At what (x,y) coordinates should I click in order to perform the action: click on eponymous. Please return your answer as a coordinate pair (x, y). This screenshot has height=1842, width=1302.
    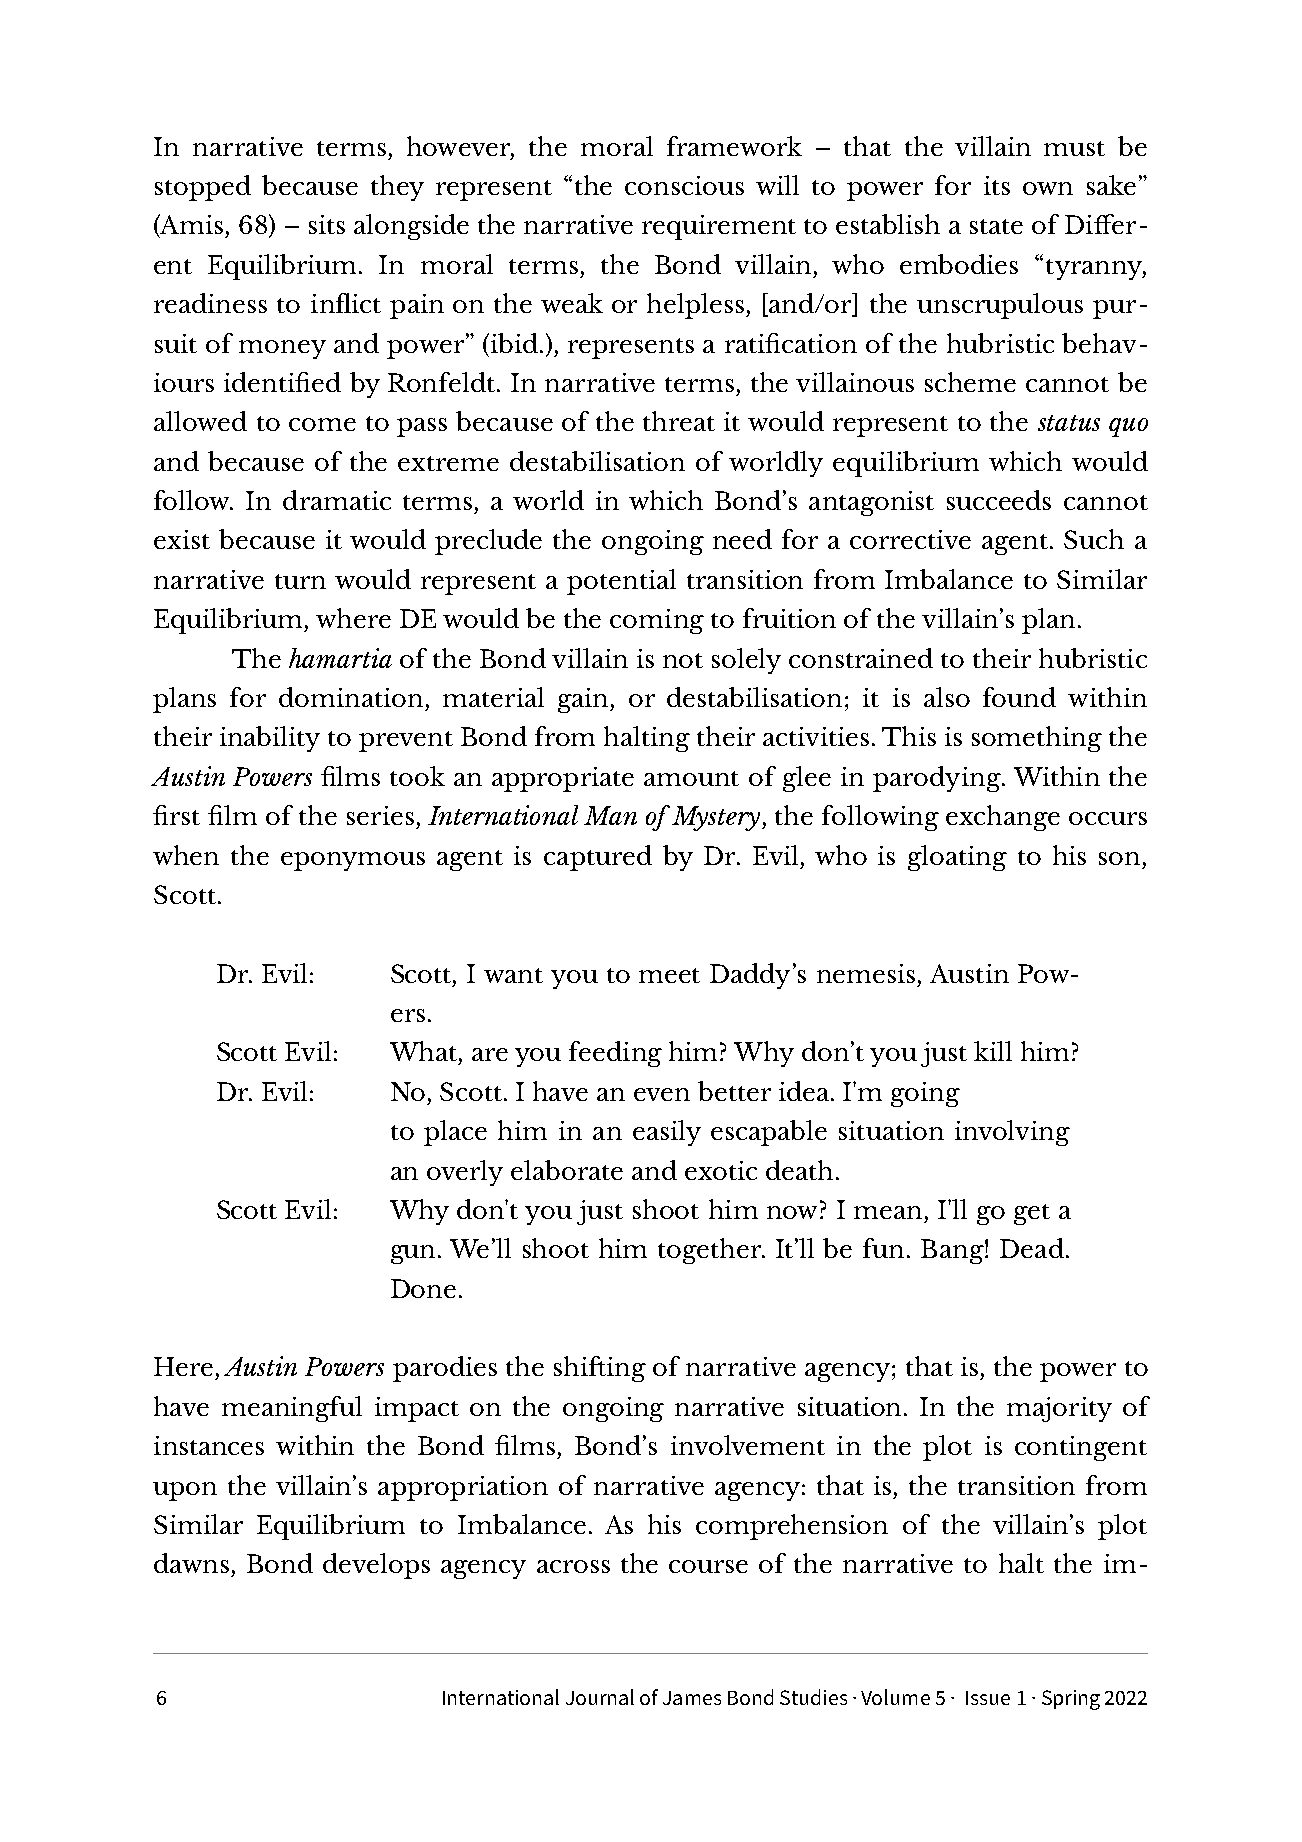
    Looking at the image, I should click on (353, 861).
